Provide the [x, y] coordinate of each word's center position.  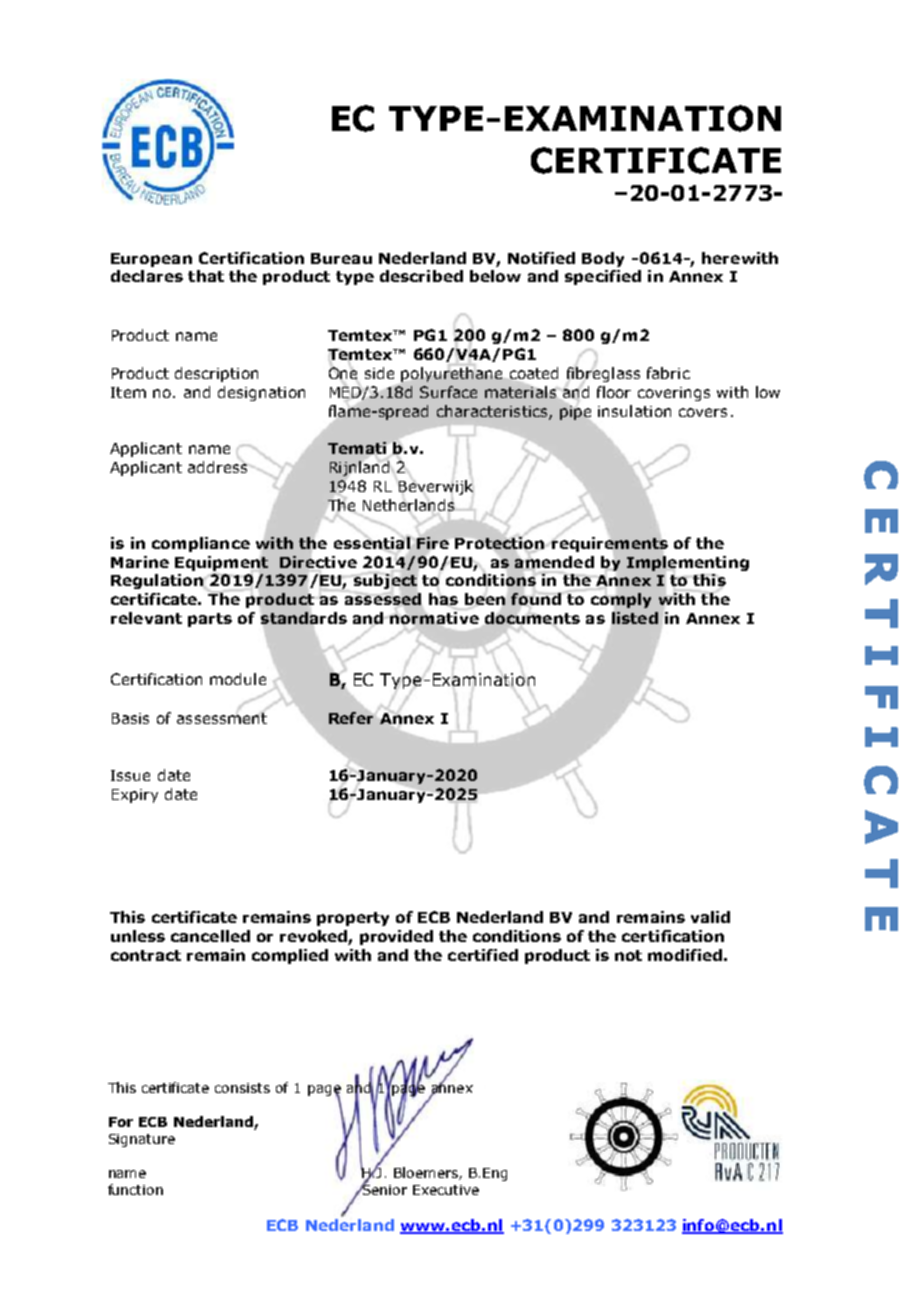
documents [531, 618]
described [421, 276]
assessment [222, 717]
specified [603, 277]
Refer [352, 717]
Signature [142, 1140]
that [206, 276]
